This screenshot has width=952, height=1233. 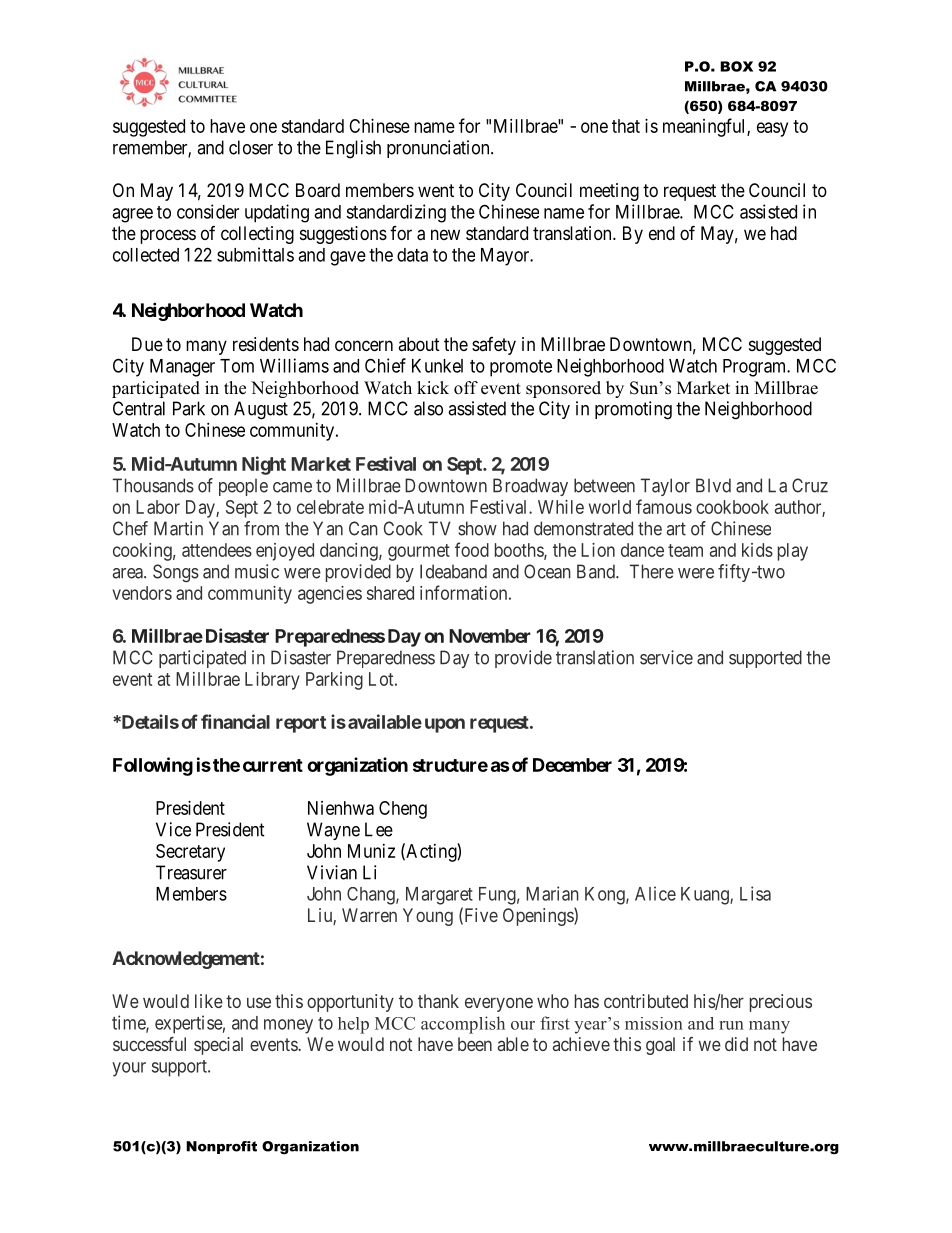 I want to click on Blvd, so click(x=713, y=485).
